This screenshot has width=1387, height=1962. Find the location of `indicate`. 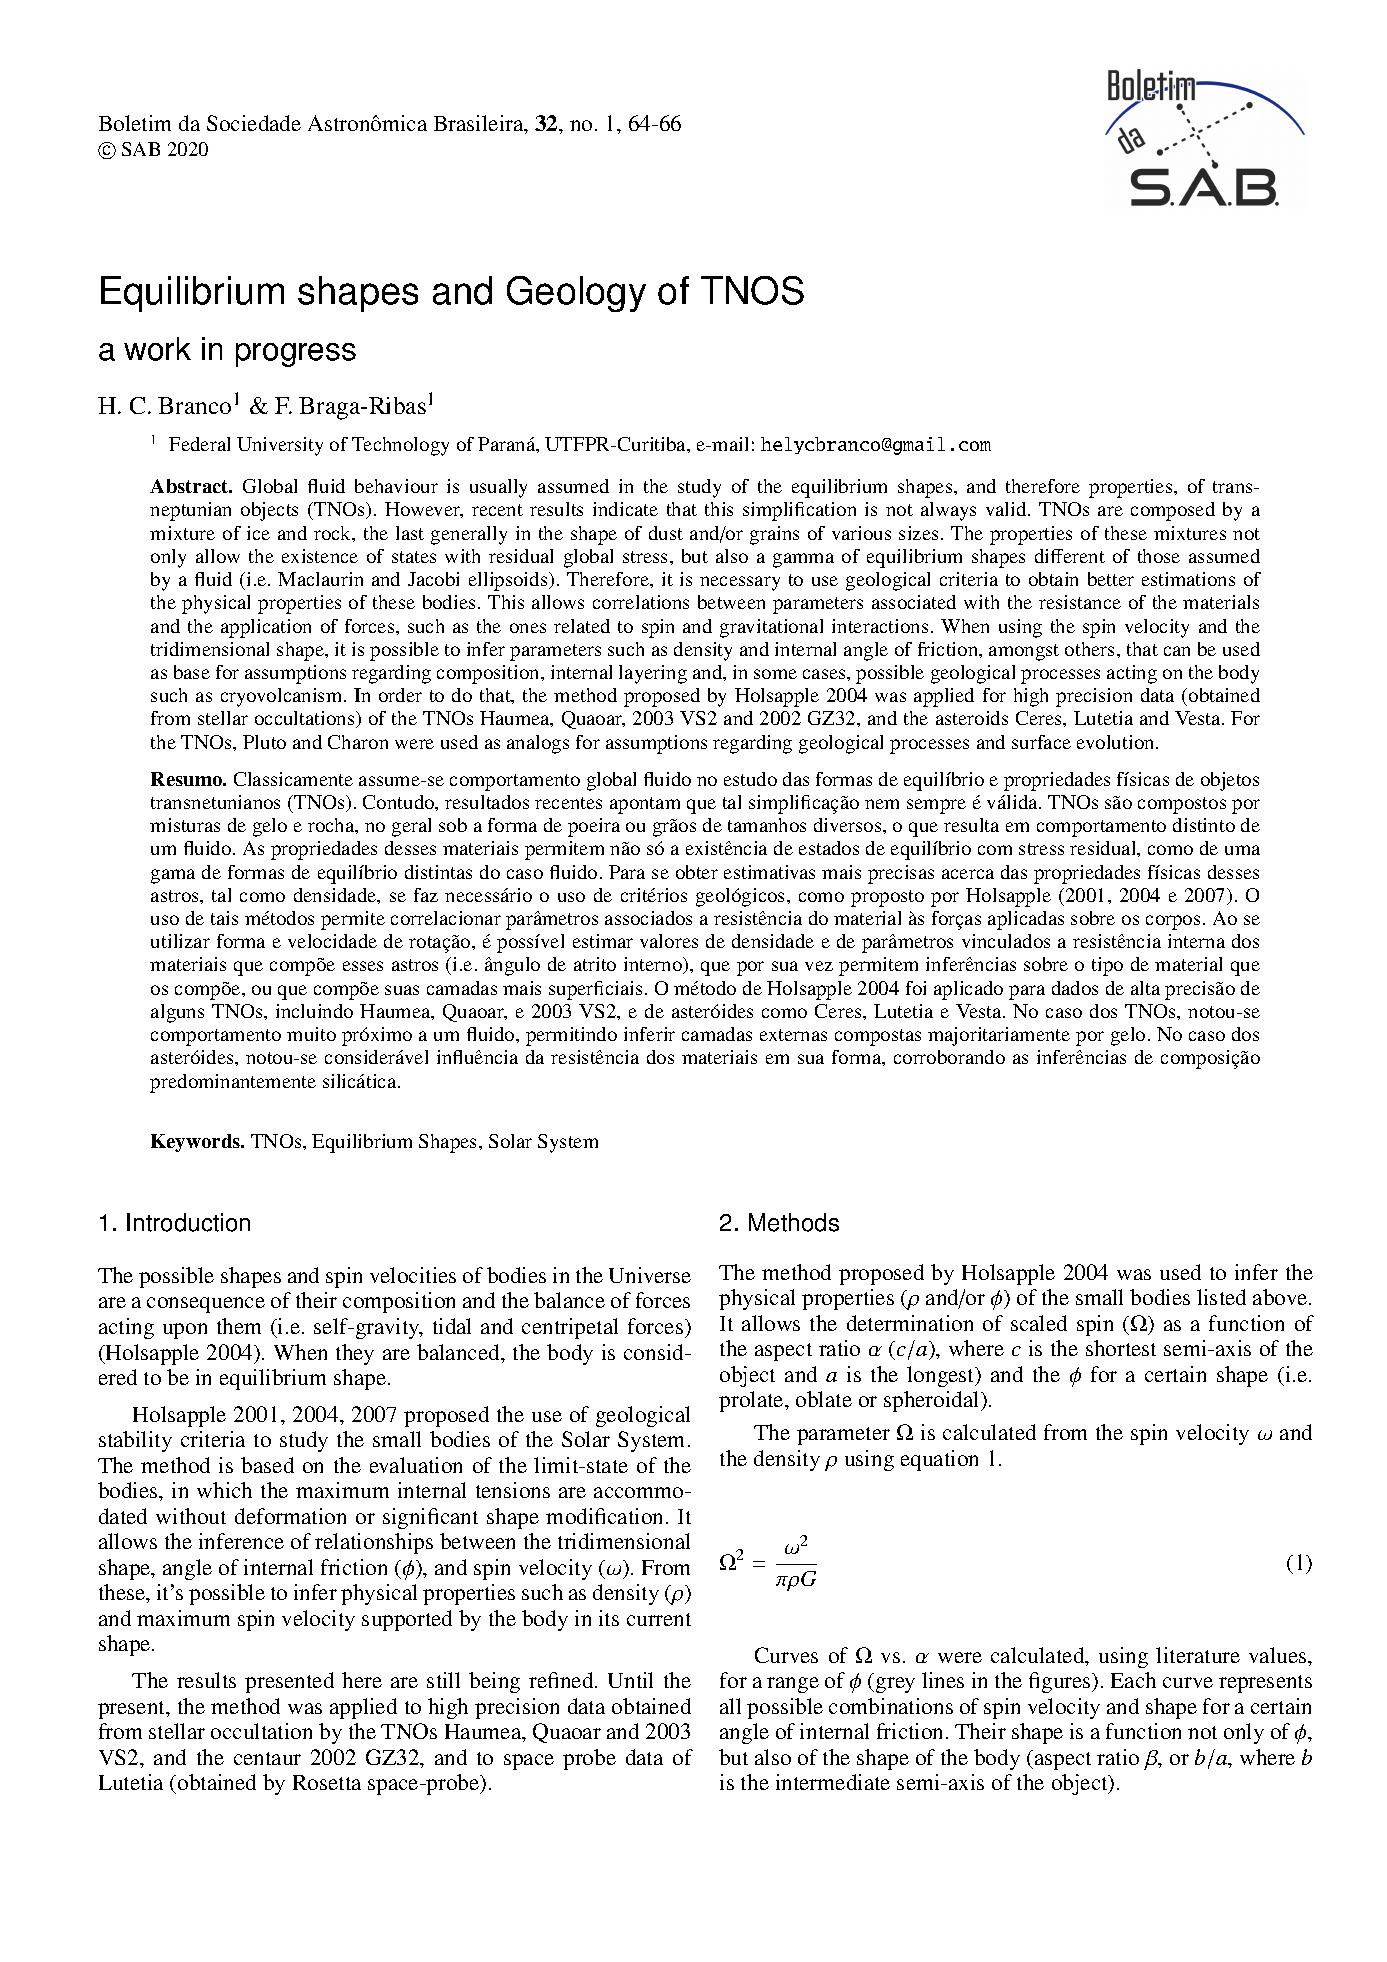

indicate is located at coordinates (625, 509).
